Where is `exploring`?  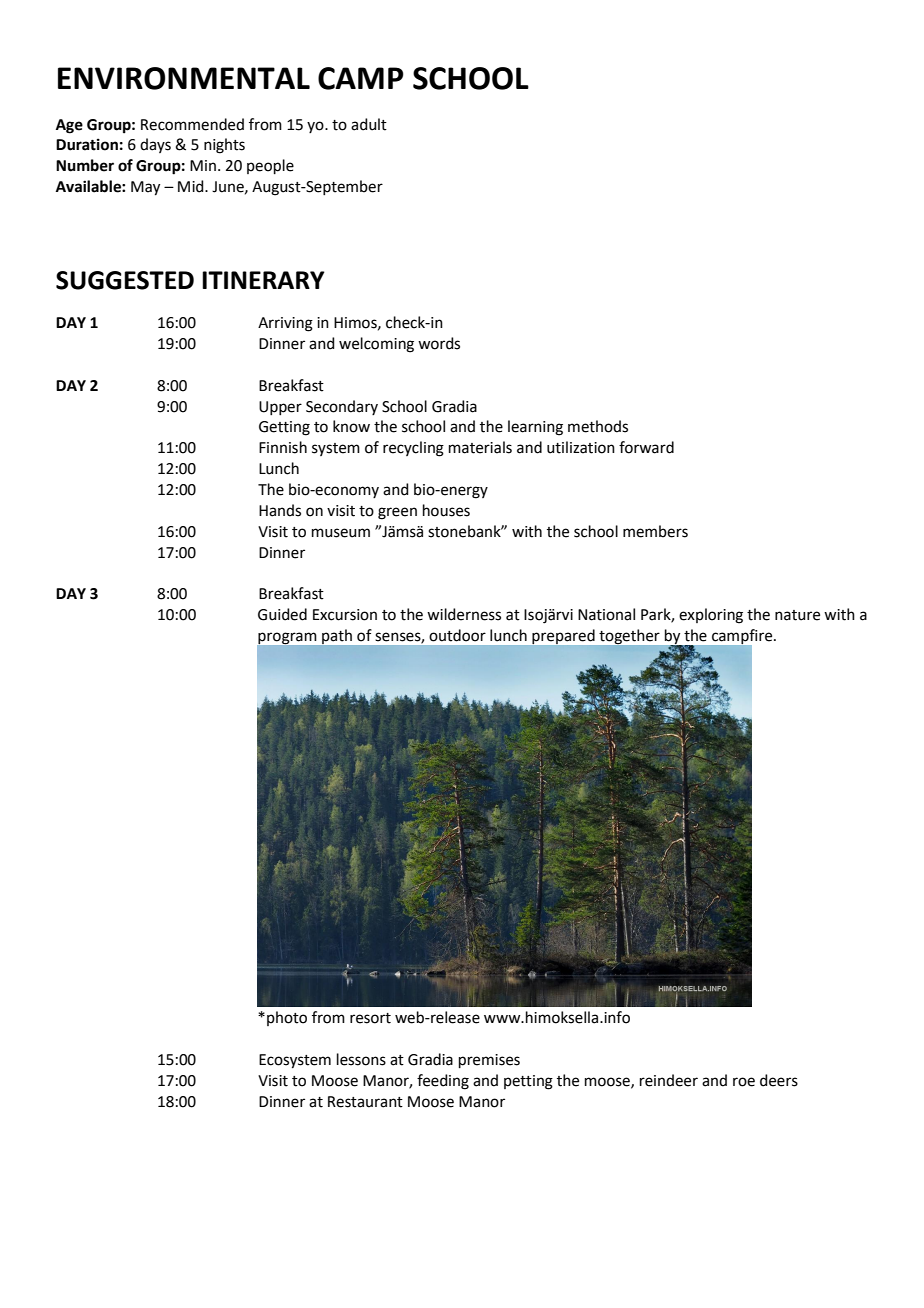
exploring is located at coordinates (711, 616).
